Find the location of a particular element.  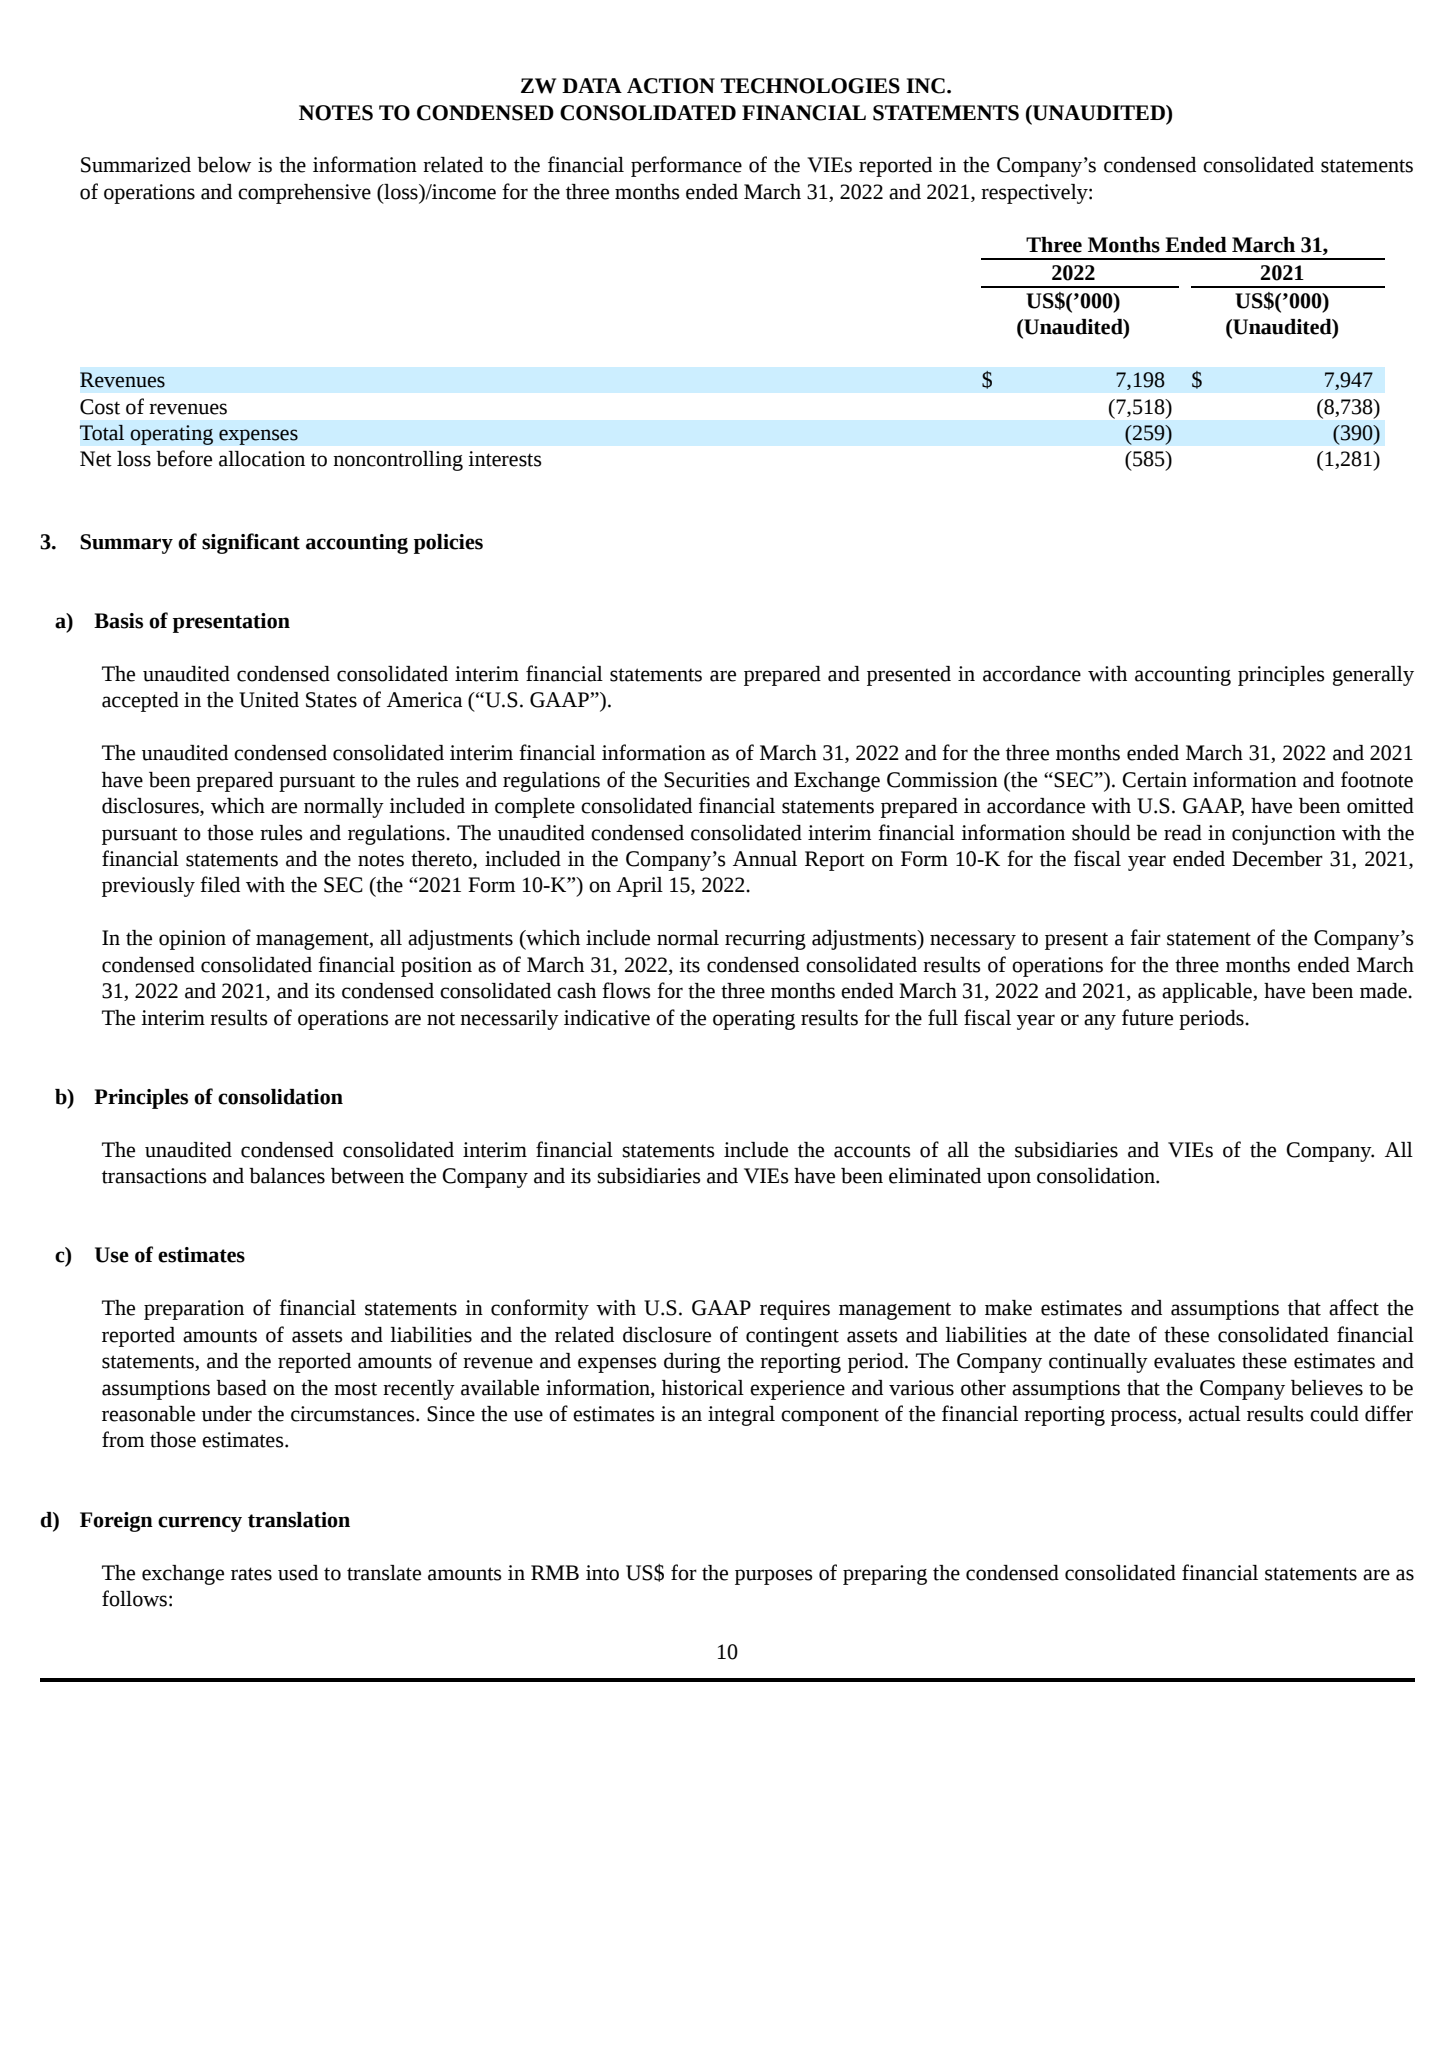

balances is located at coordinates (287, 1176).
